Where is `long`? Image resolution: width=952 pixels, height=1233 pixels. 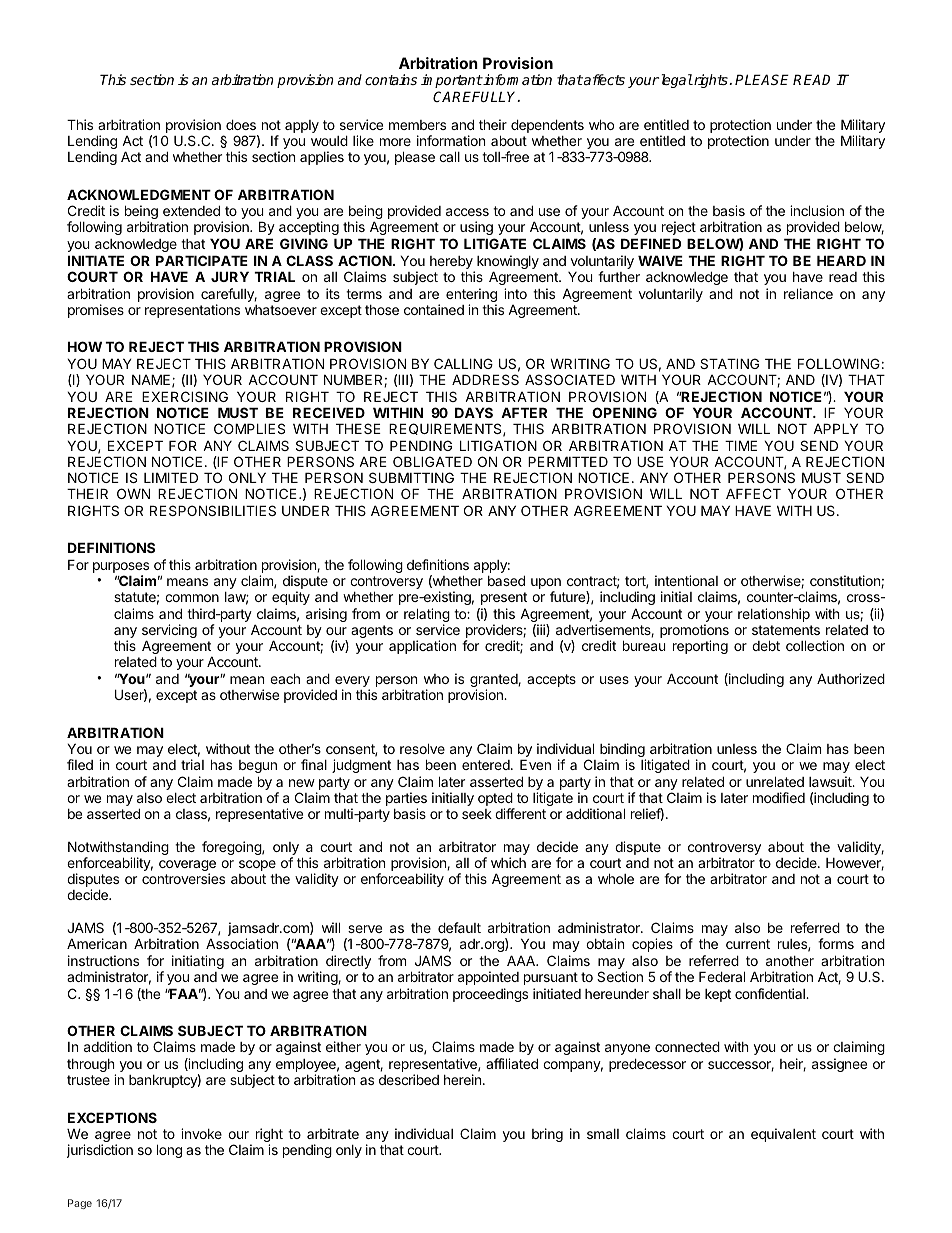 long is located at coordinates (169, 1151).
